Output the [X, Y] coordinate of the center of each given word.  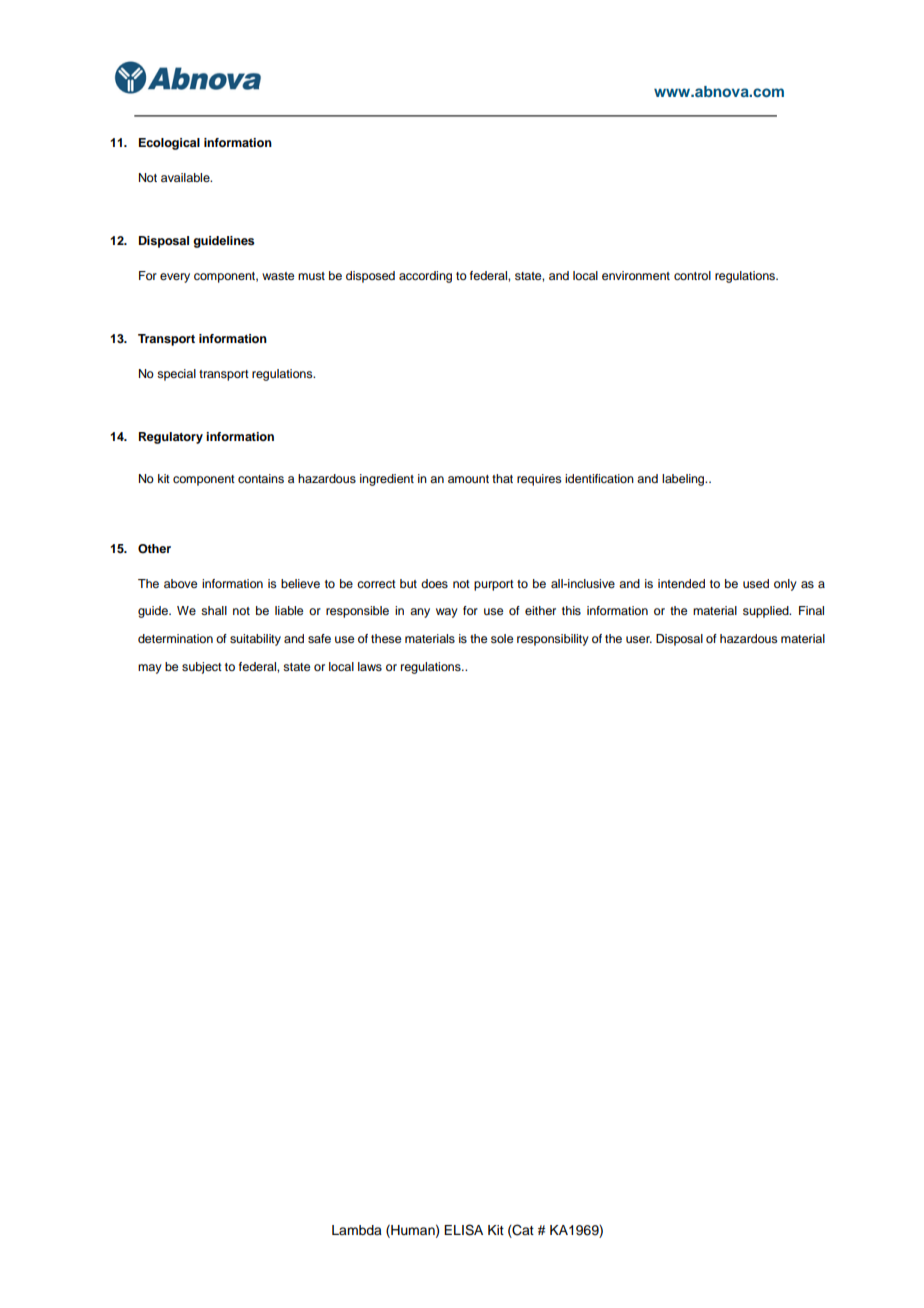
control [692, 275]
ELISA [463, 1230]
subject [202, 668]
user [639, 639]
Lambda [357, 1230]
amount [468, 479]
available [186, 177]
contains [261, 478]
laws [370, 666]
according [425, 277]
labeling [684, 480]
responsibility [553, 640]
